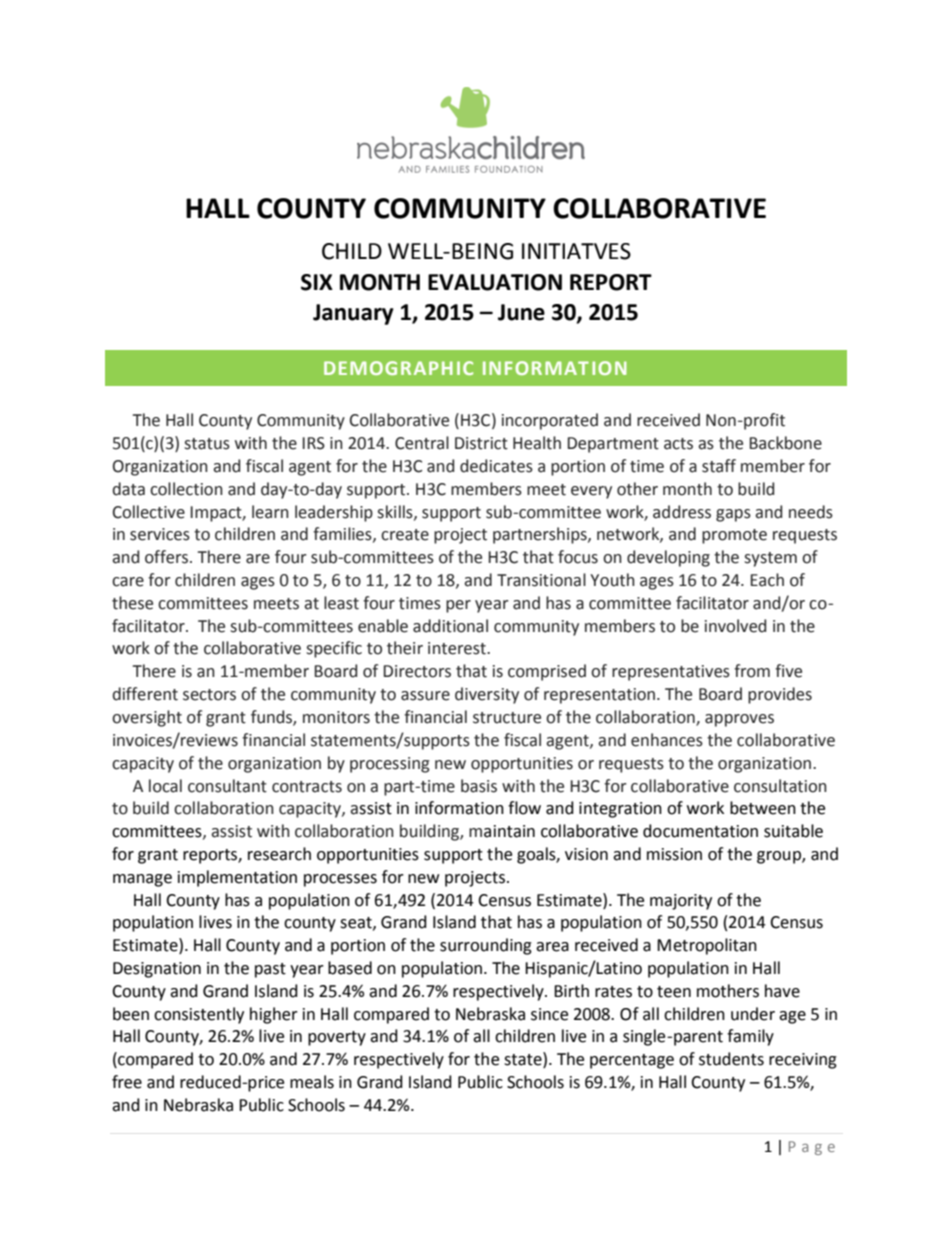 This document has height=1233, width=952. What do you see at coordinates (752, 671) in the document?
I see `from` at bounding box center [752, 671].
